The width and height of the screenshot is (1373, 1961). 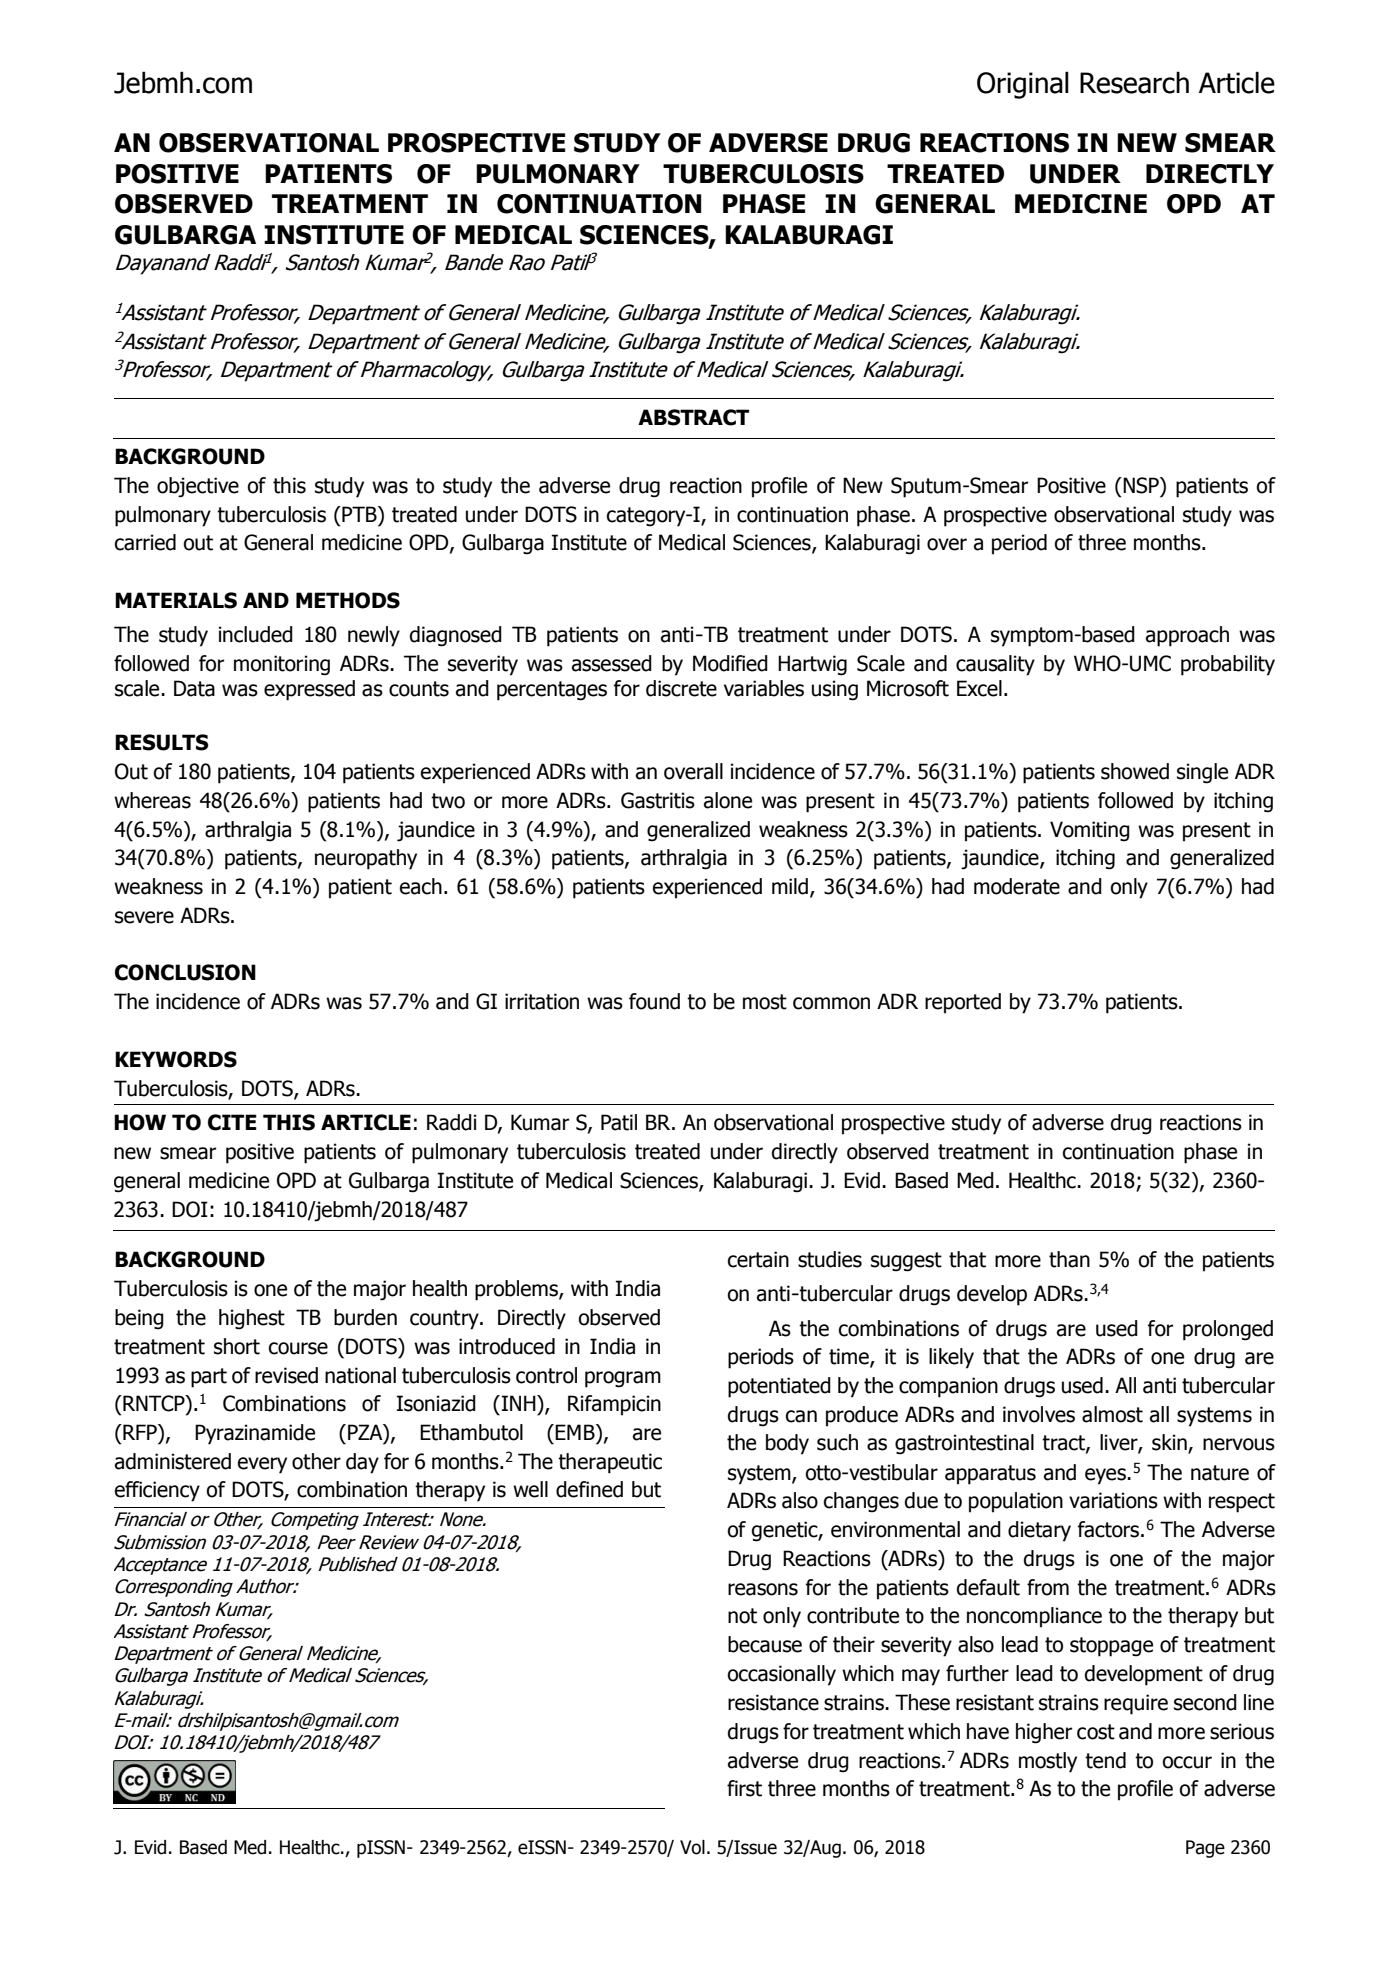 What do you see at coordinates (1187, 636) in the screenshot?
I see `approach` at bounding box center [1187, 636].
